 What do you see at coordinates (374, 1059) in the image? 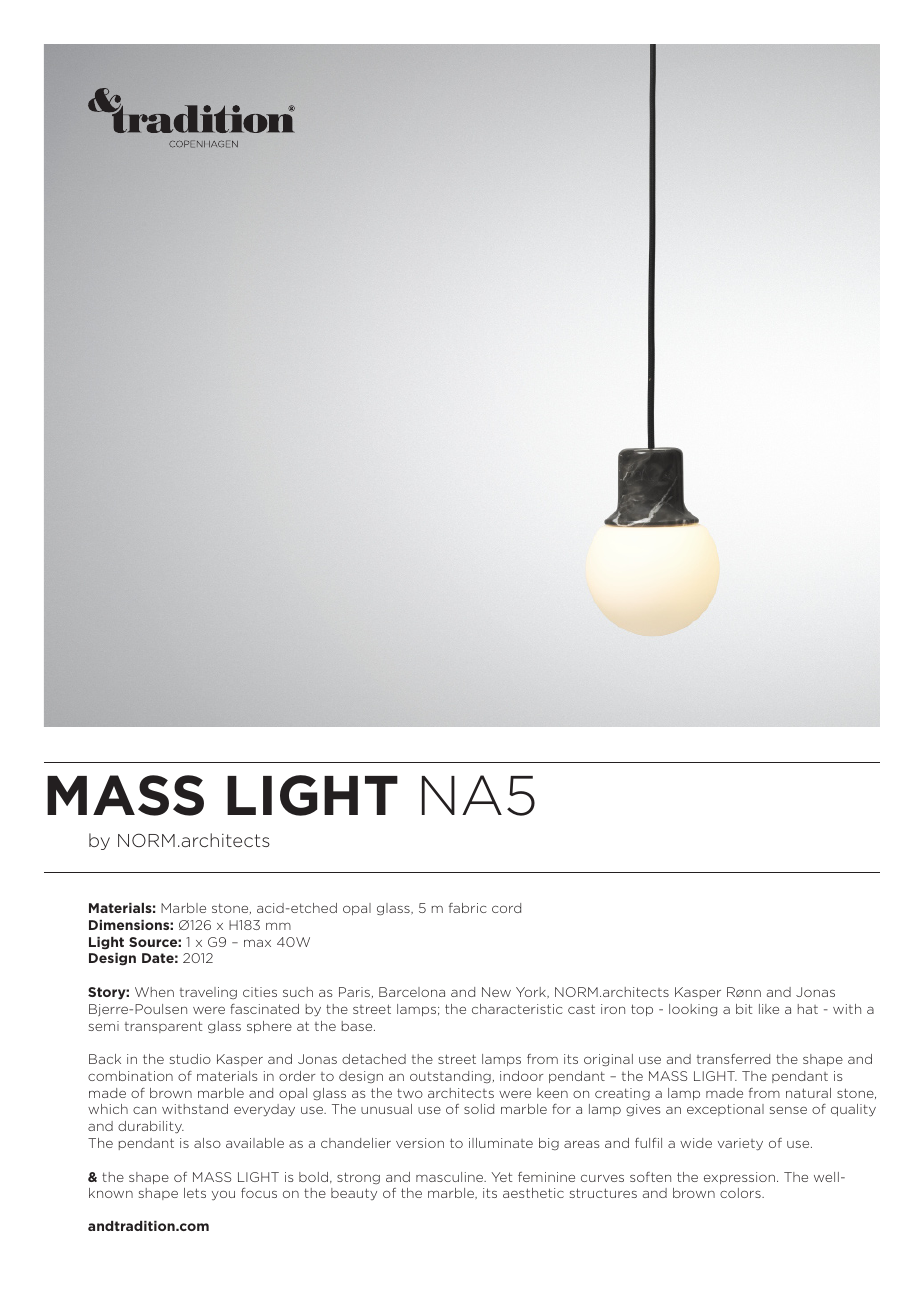
I see `detached` at bounding box center [374, 1059].
